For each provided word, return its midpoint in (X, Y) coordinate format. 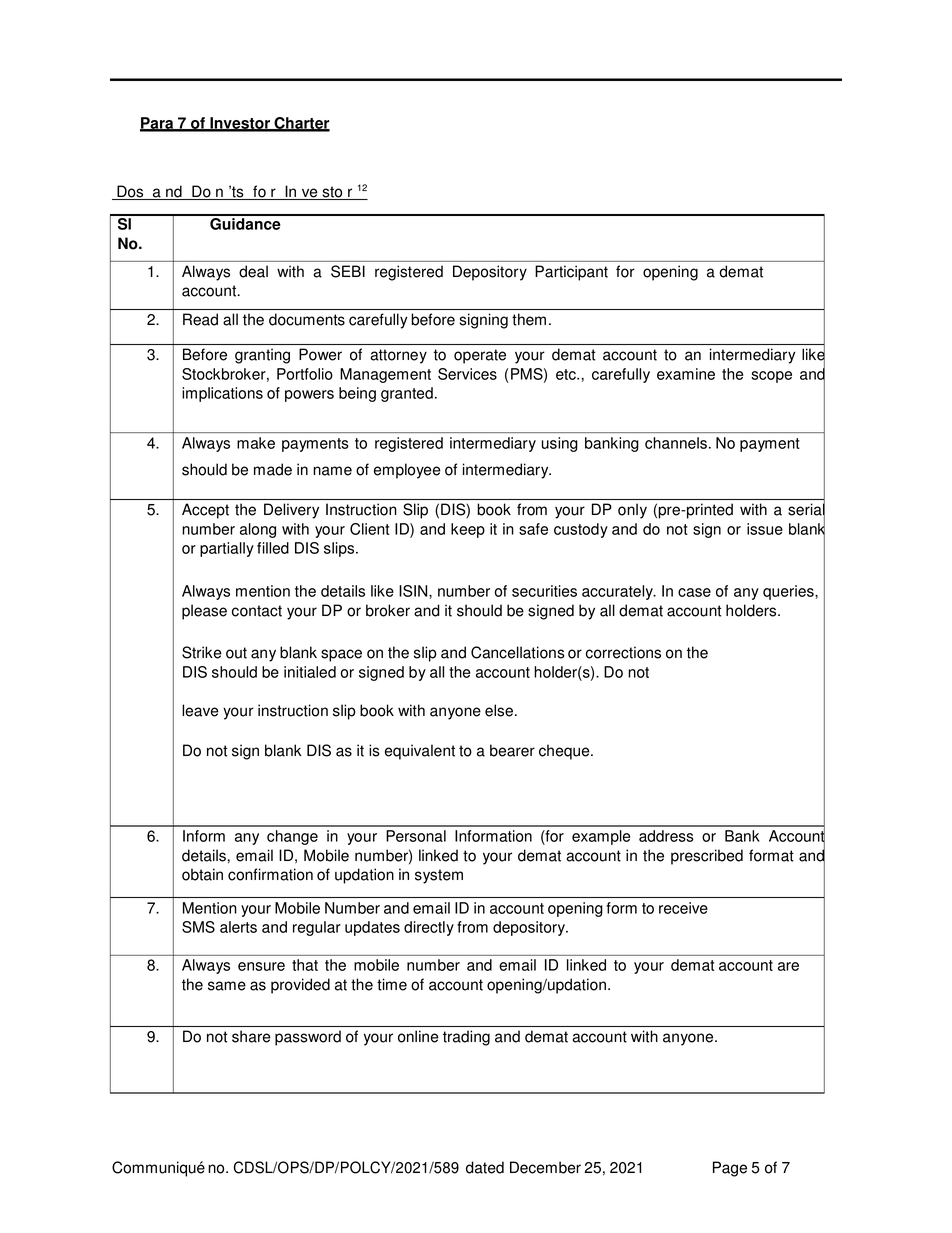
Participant (571, 273)
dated (485, 1167)
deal (253, 271)
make (256, 443)
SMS (198, 927)
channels (676, 443)
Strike (202, 652)
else (500, 710)
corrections (623, 652)
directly (429, 928)
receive (683, 908)
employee (407, 471)
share (251, 1036)
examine (686, 374)
